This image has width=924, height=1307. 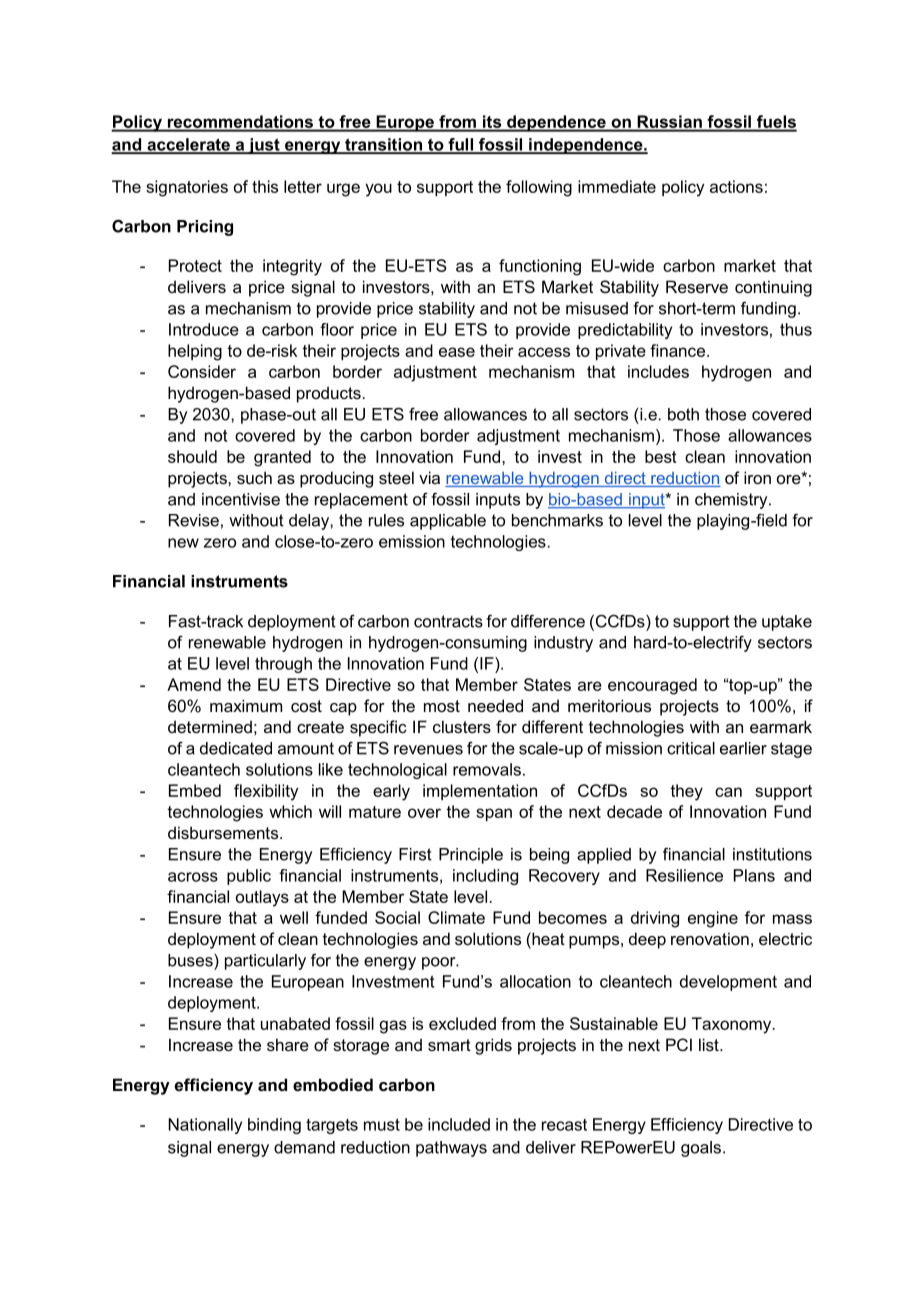 What do you see at coordinates (461, 145) in the image?
I see `full` at bounding box center [461, 145].
